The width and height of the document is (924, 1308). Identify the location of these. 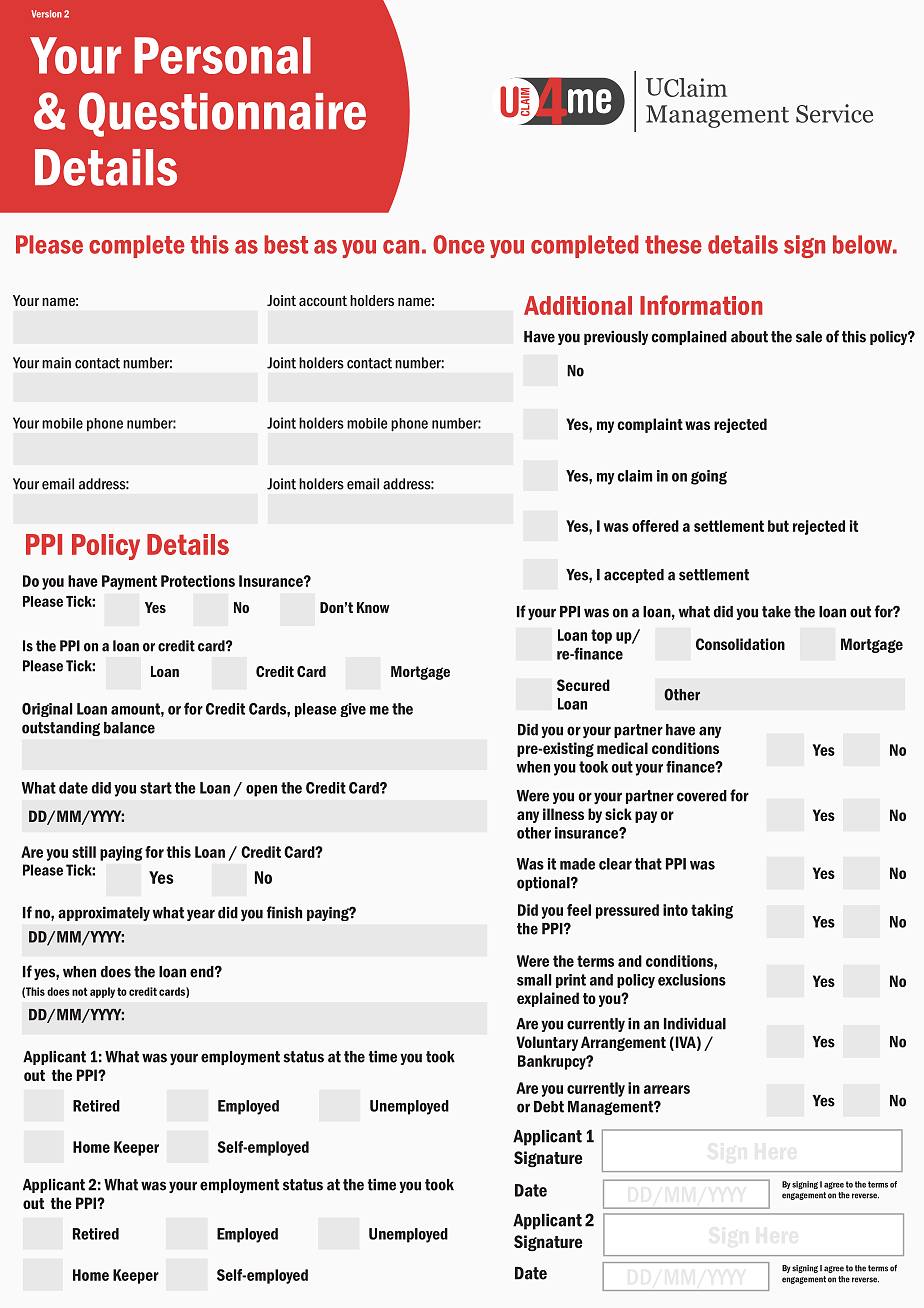
(673, 244).
